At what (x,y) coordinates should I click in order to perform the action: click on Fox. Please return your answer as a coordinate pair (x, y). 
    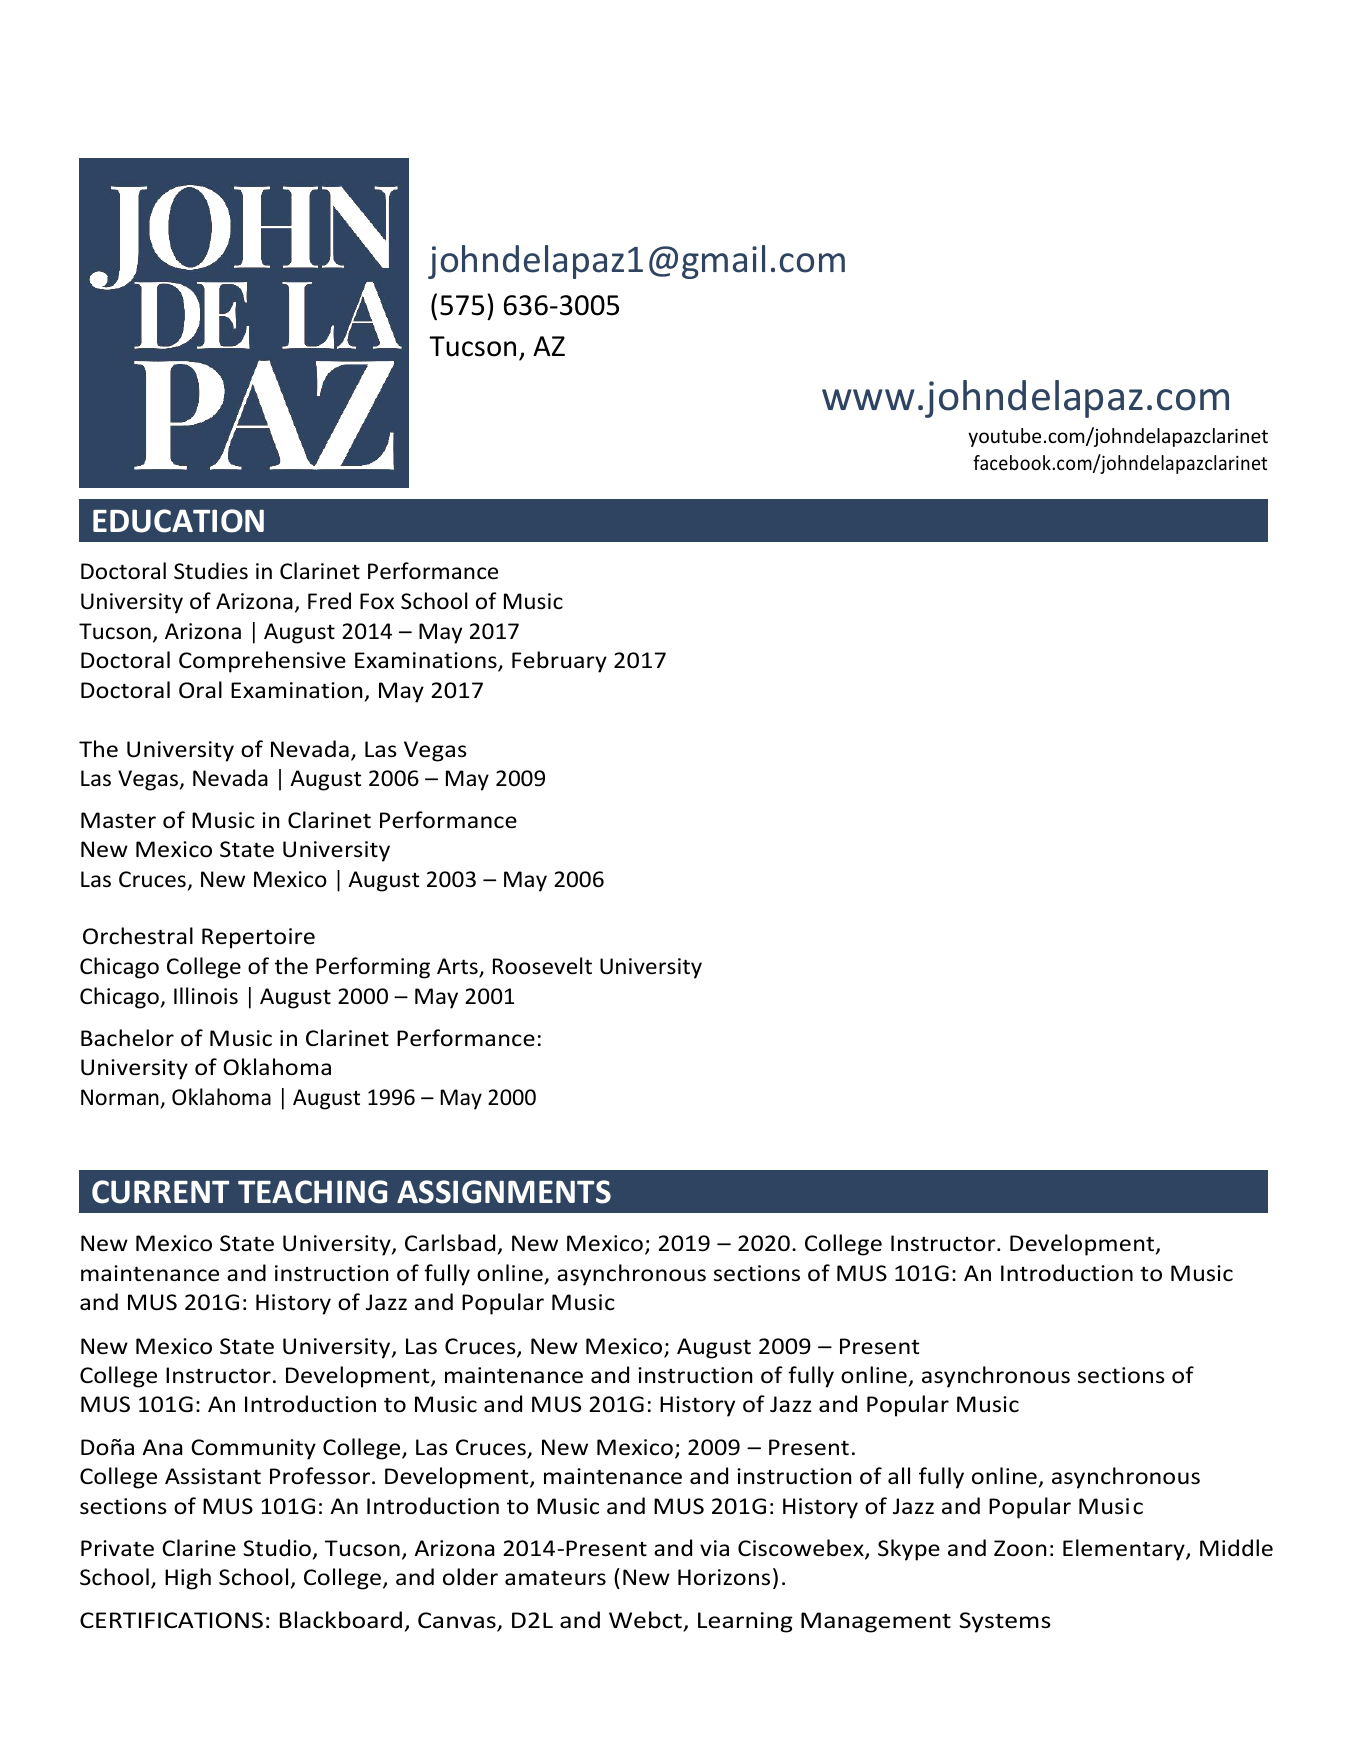
    Looking at the image, I should click on (377, 601).
